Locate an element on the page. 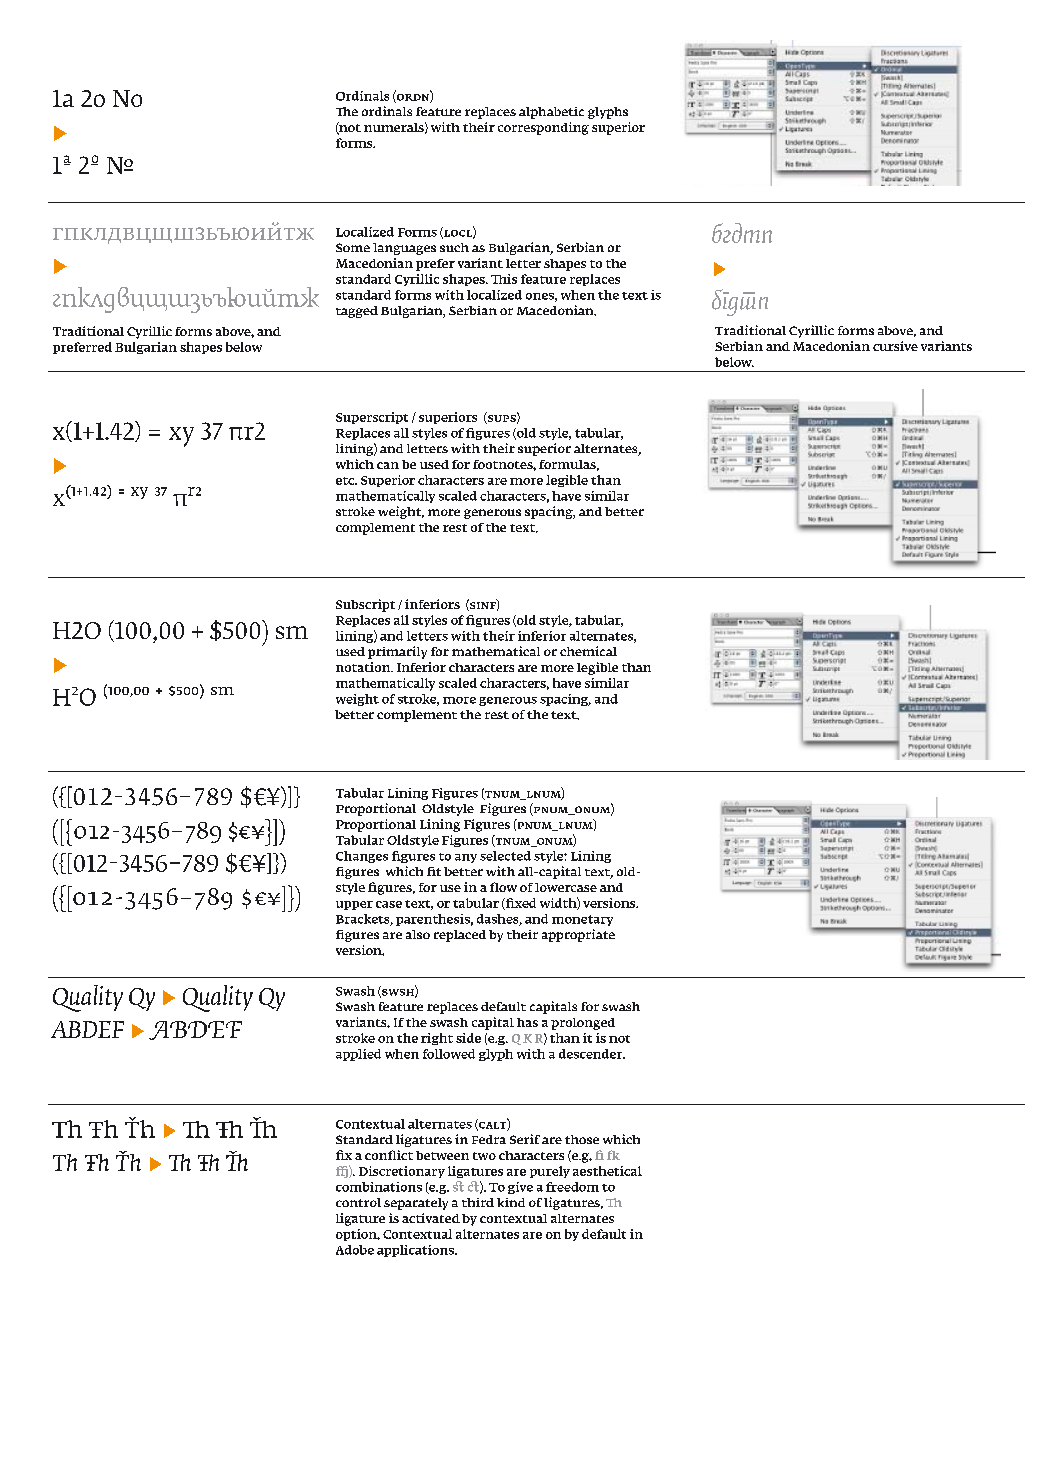  cursive is located at coordinates (895, 346).
